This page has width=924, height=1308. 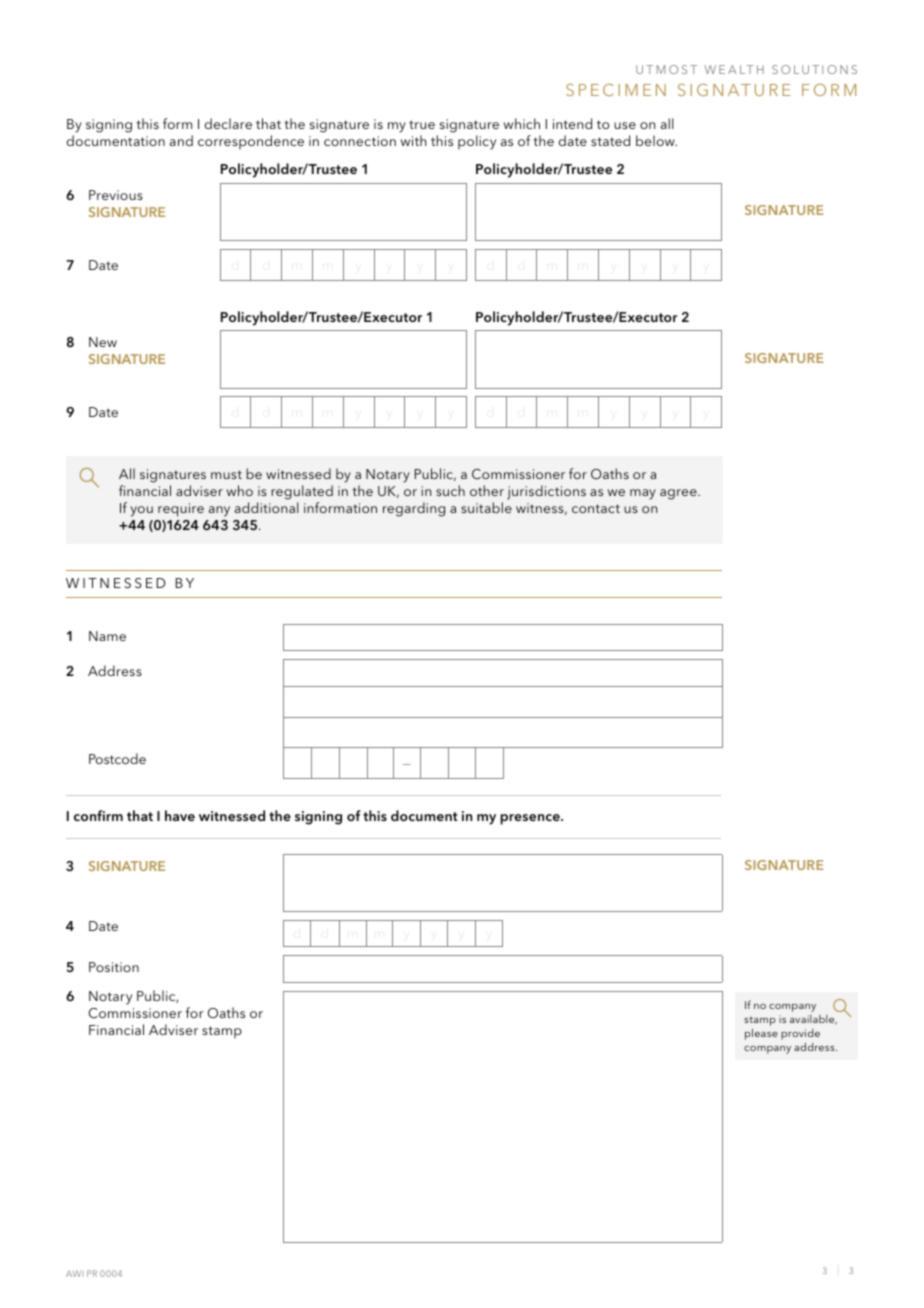 What do you see at coordinates (656, 140) in the page?
I see `below` at bounding box center [656, 140].
